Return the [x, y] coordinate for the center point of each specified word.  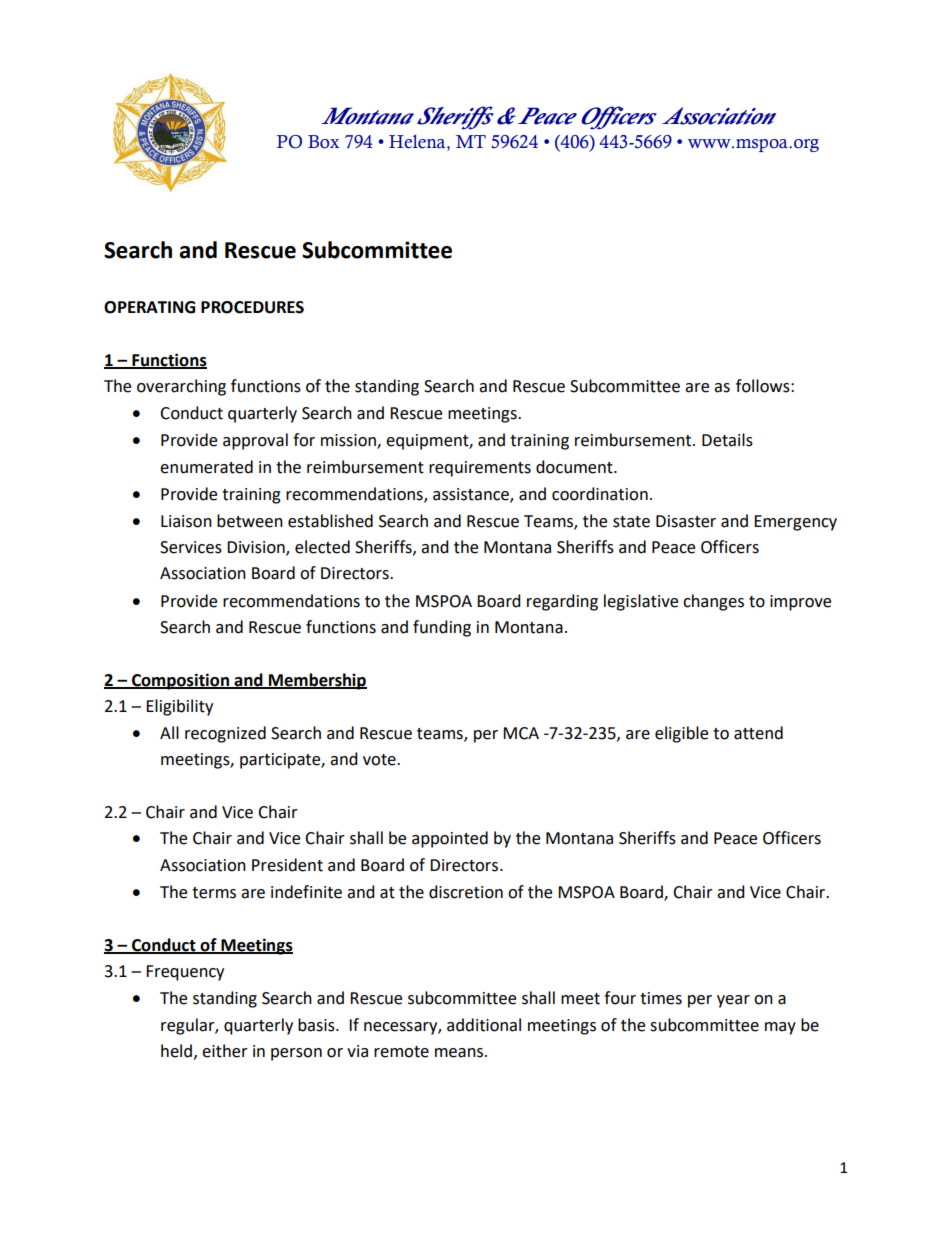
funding [442, 628]
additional [484, 1025]
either [225, 1051]
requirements [480, 469]
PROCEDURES [252, 307]
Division [257, 548]
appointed [450, 839]
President [287, 865]
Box [323, 142]
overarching [181, 387]
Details [727, 440]
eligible [681, 734]
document [575, 467]
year [733, 1001]
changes [713, 602]
